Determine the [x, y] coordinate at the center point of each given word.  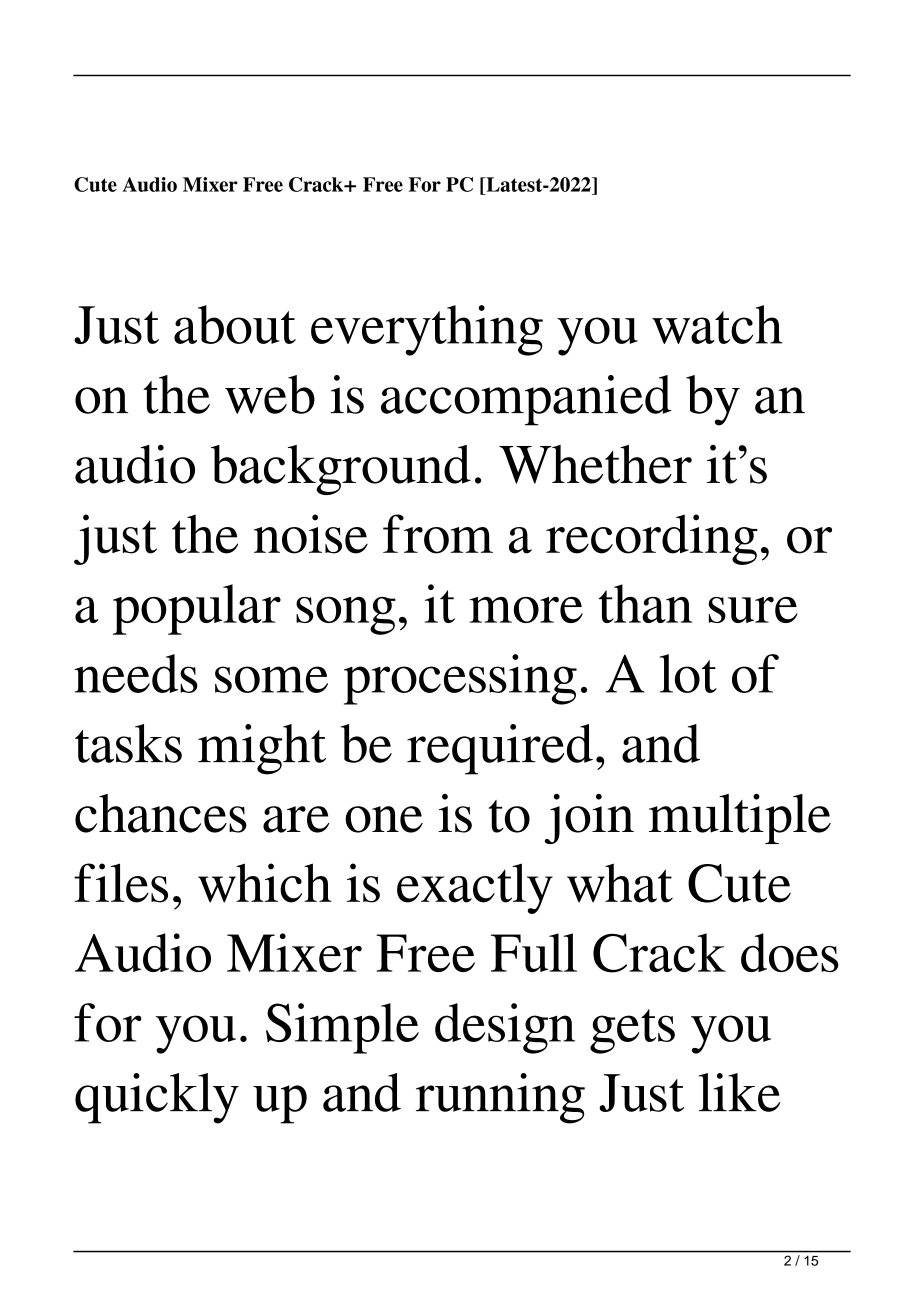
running [500, 1098]
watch [717, 324]
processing [460, 679]
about [235, 324]
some [271, 679]
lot [688, 673]
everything [427, 330]
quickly [157, 1098]
